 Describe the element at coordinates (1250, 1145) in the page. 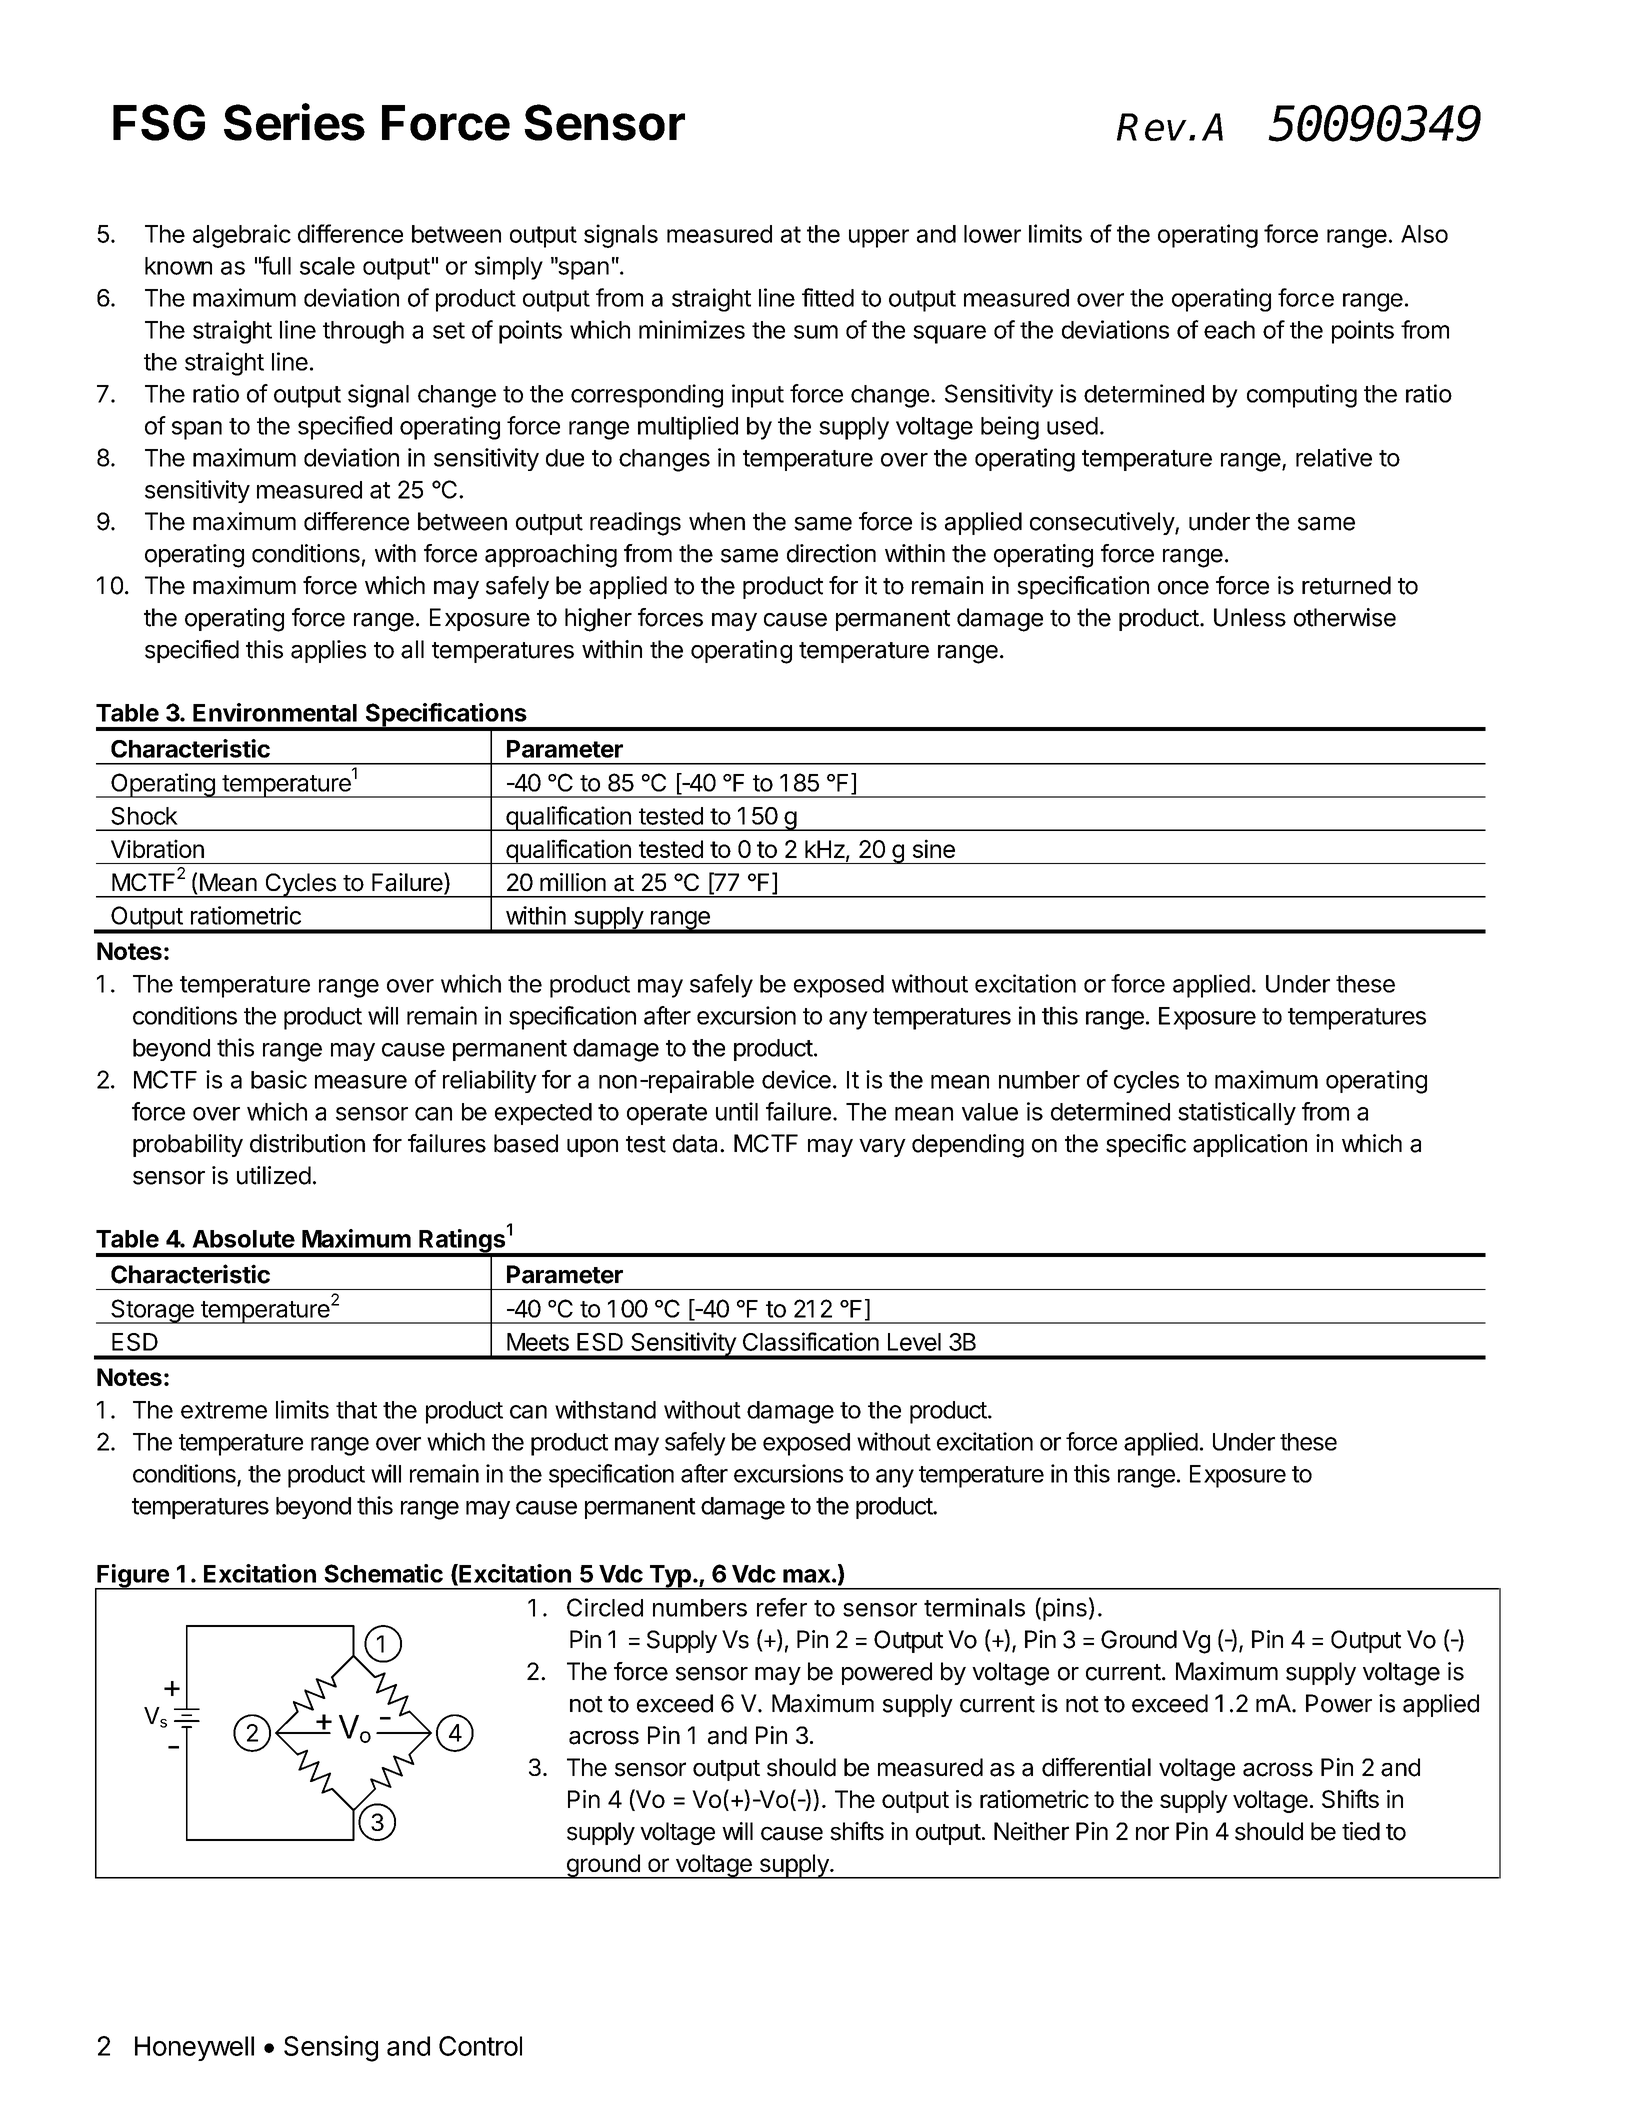

I see `application` at that location.
